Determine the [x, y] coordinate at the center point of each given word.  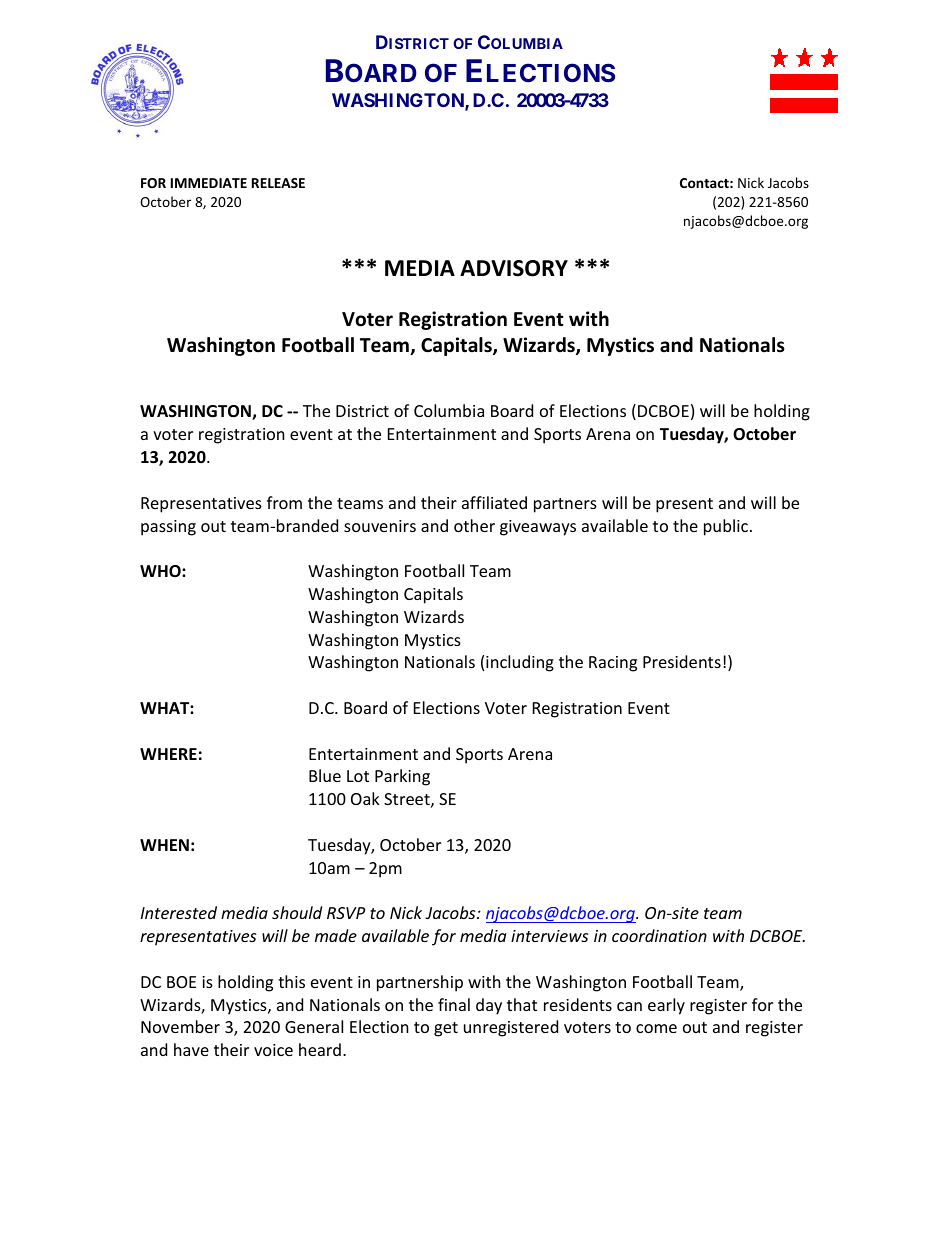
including [520, 663]
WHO [161, 571]
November [180, 1026]
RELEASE [278, 183]
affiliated [494, 502]
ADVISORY [514, 268]
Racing [613, 664]
